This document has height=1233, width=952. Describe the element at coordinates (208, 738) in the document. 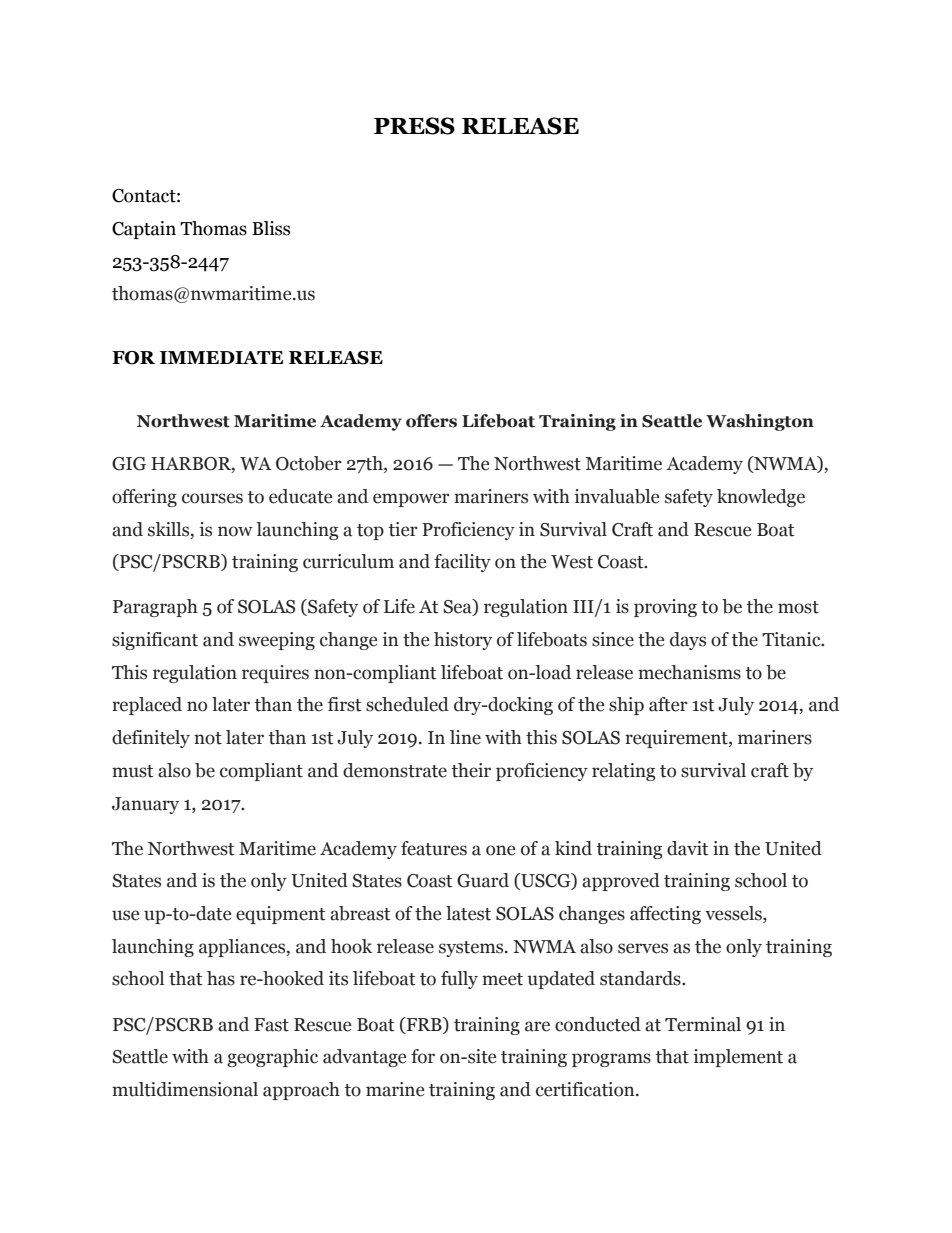

I see `not` at that location.
